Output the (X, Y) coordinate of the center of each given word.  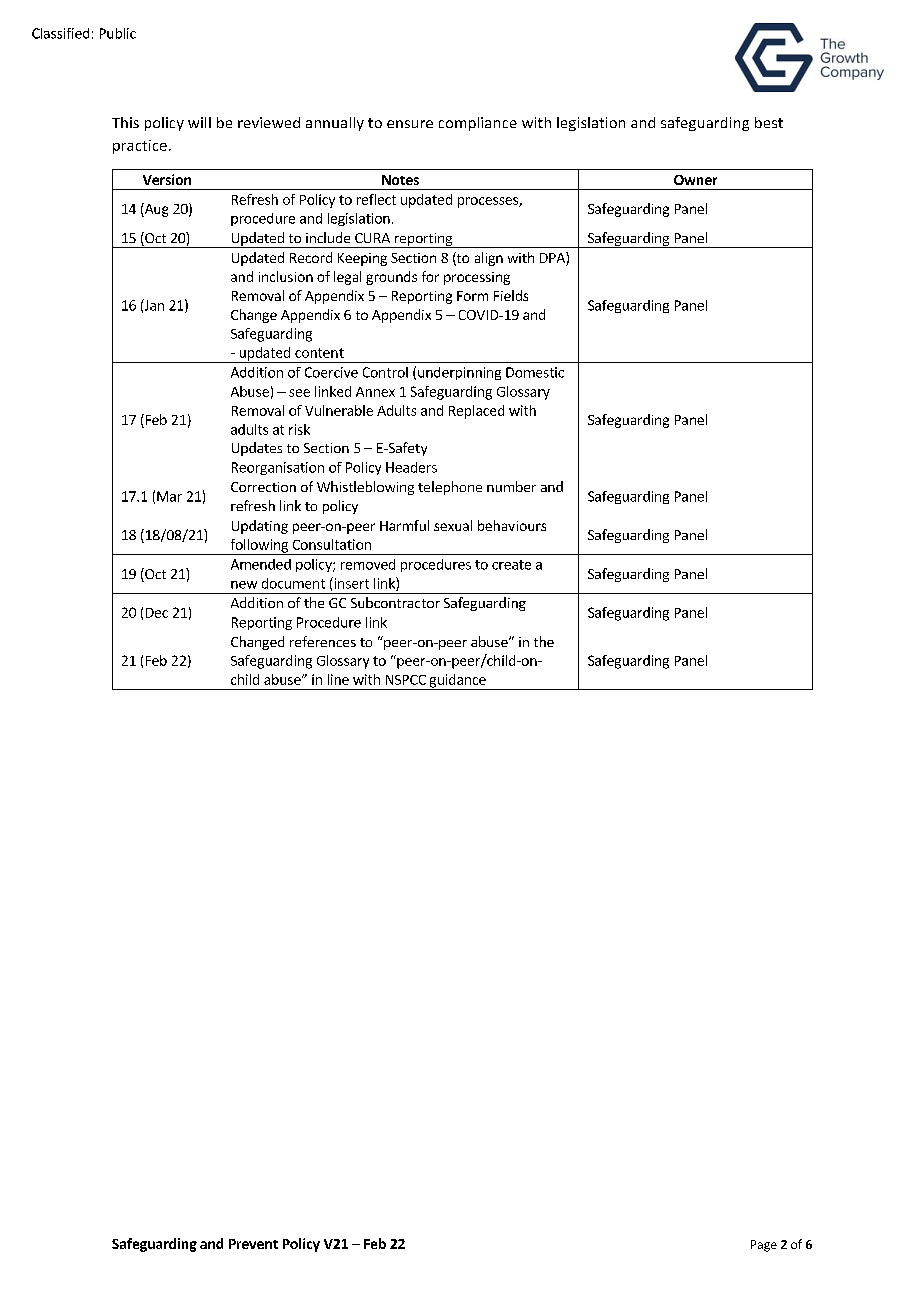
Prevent (253, 1244)
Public (118, 33)
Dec (157, 613)
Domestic (535, 372)
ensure (410, 124)
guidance (457, 682)
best (769, 122)
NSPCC (406, 680)
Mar (169, 496)
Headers (411, 467)
